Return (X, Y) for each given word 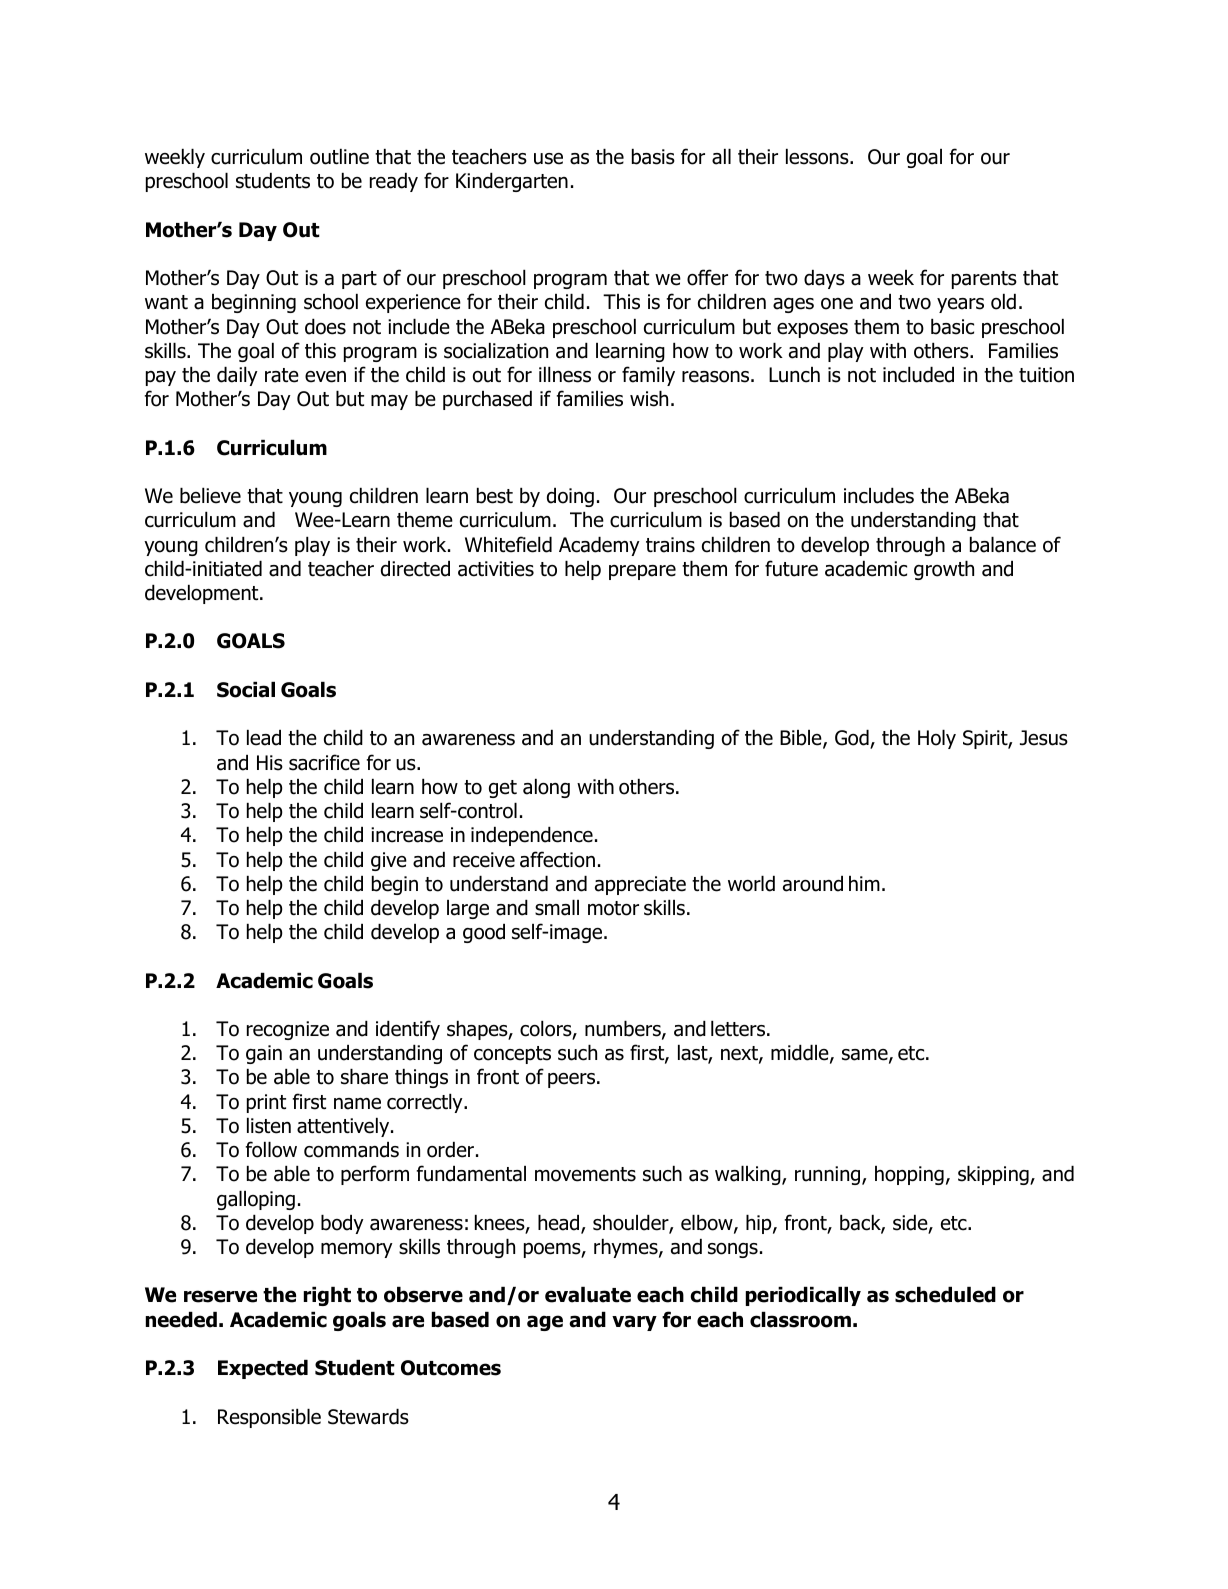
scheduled (945, 1295)
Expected (263, 1369)
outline (339, 157)
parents (984, 280)
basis (653, 157)
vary (634, 1323)
